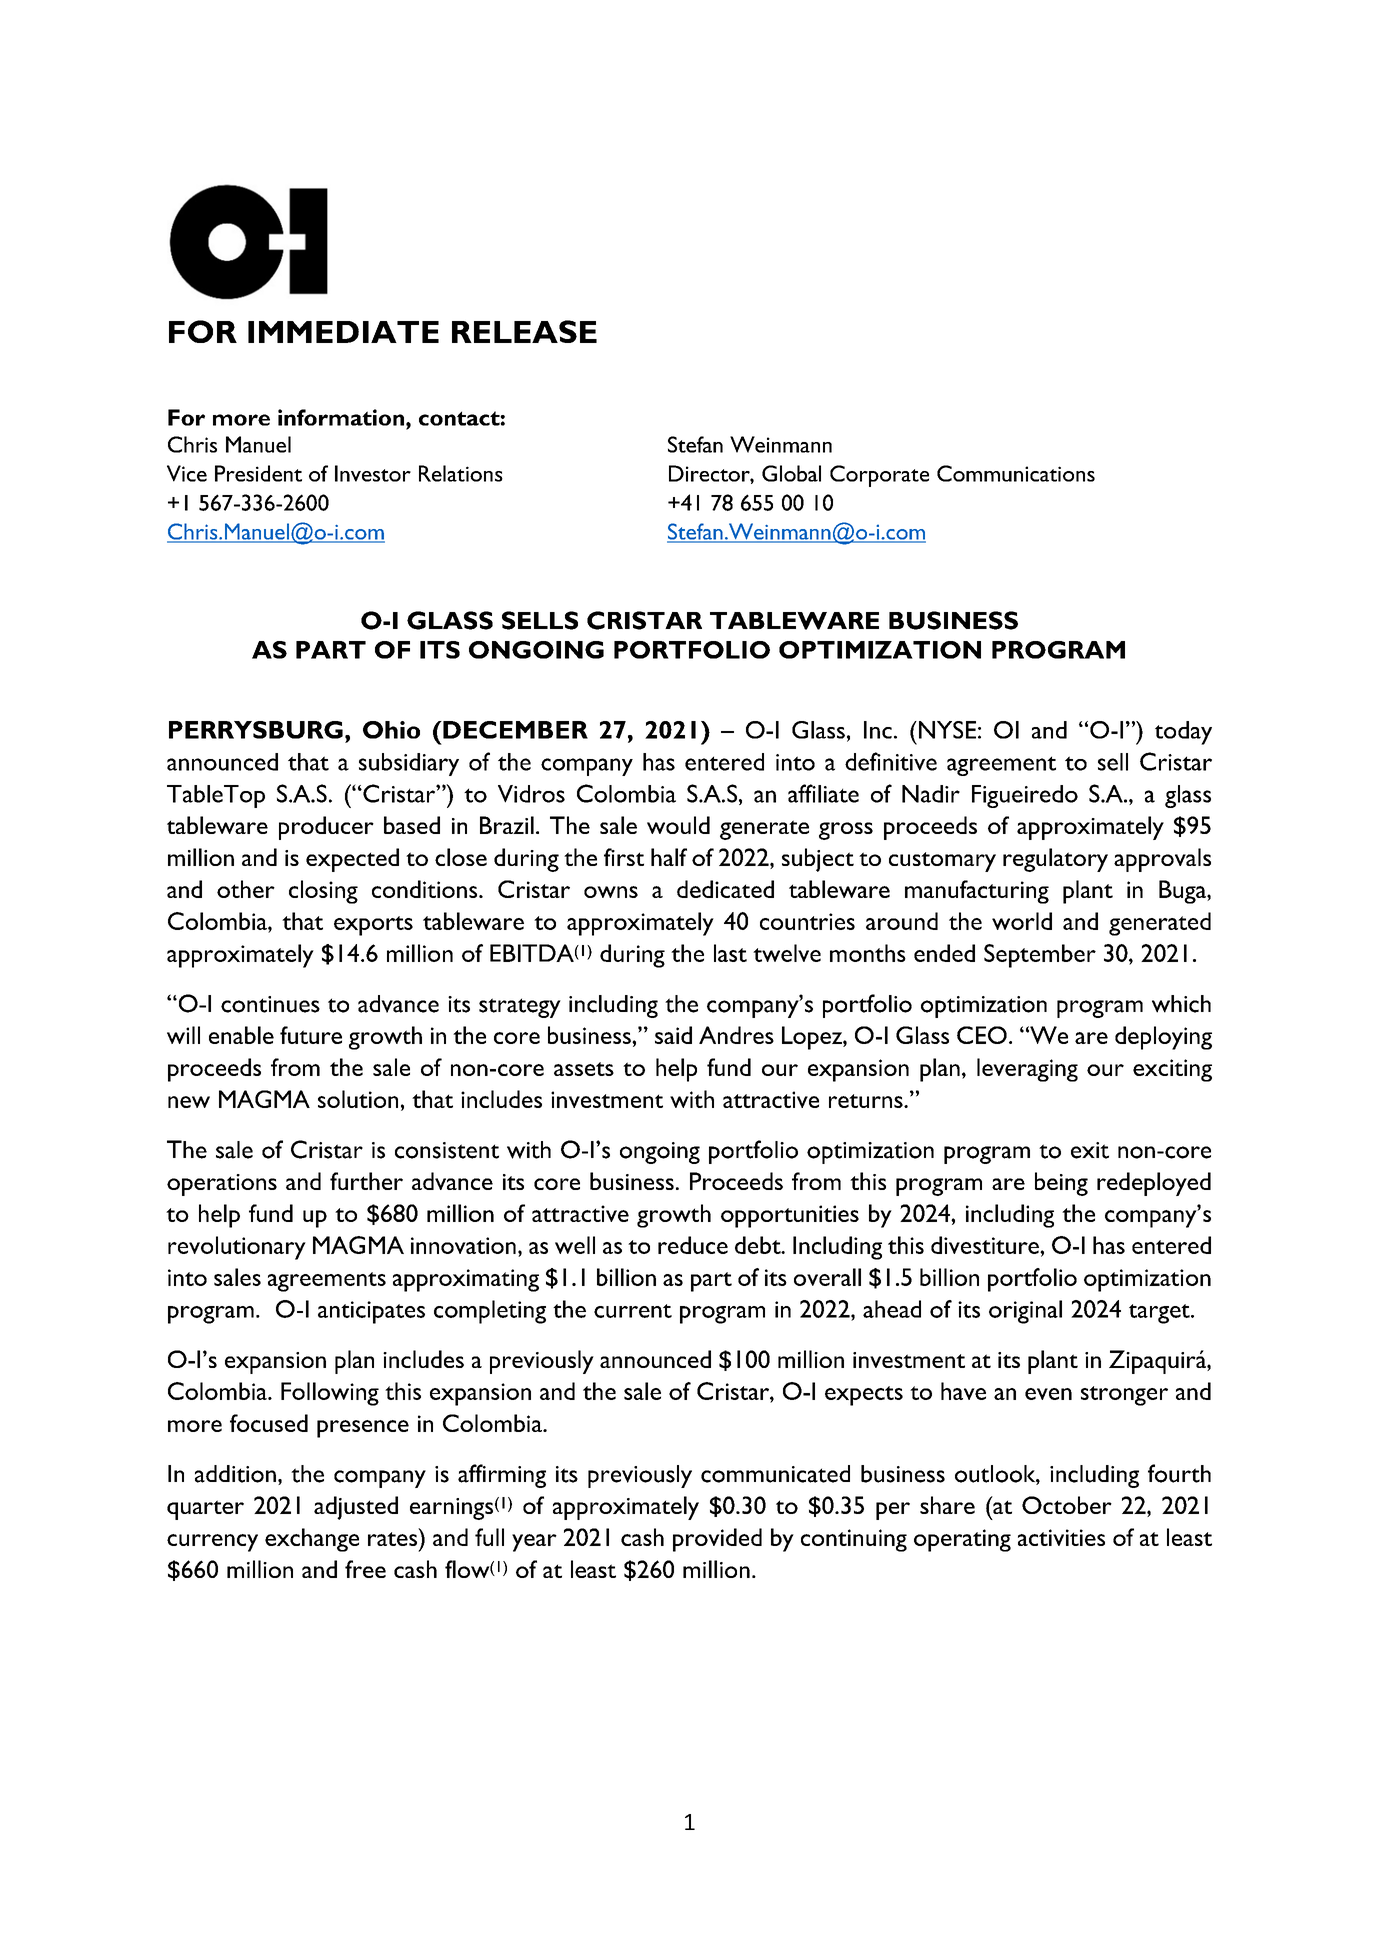 This page has width=1379, height=1950. Describe the element at coordinates (584, 1069) in the page. I see `assets` at that location.
